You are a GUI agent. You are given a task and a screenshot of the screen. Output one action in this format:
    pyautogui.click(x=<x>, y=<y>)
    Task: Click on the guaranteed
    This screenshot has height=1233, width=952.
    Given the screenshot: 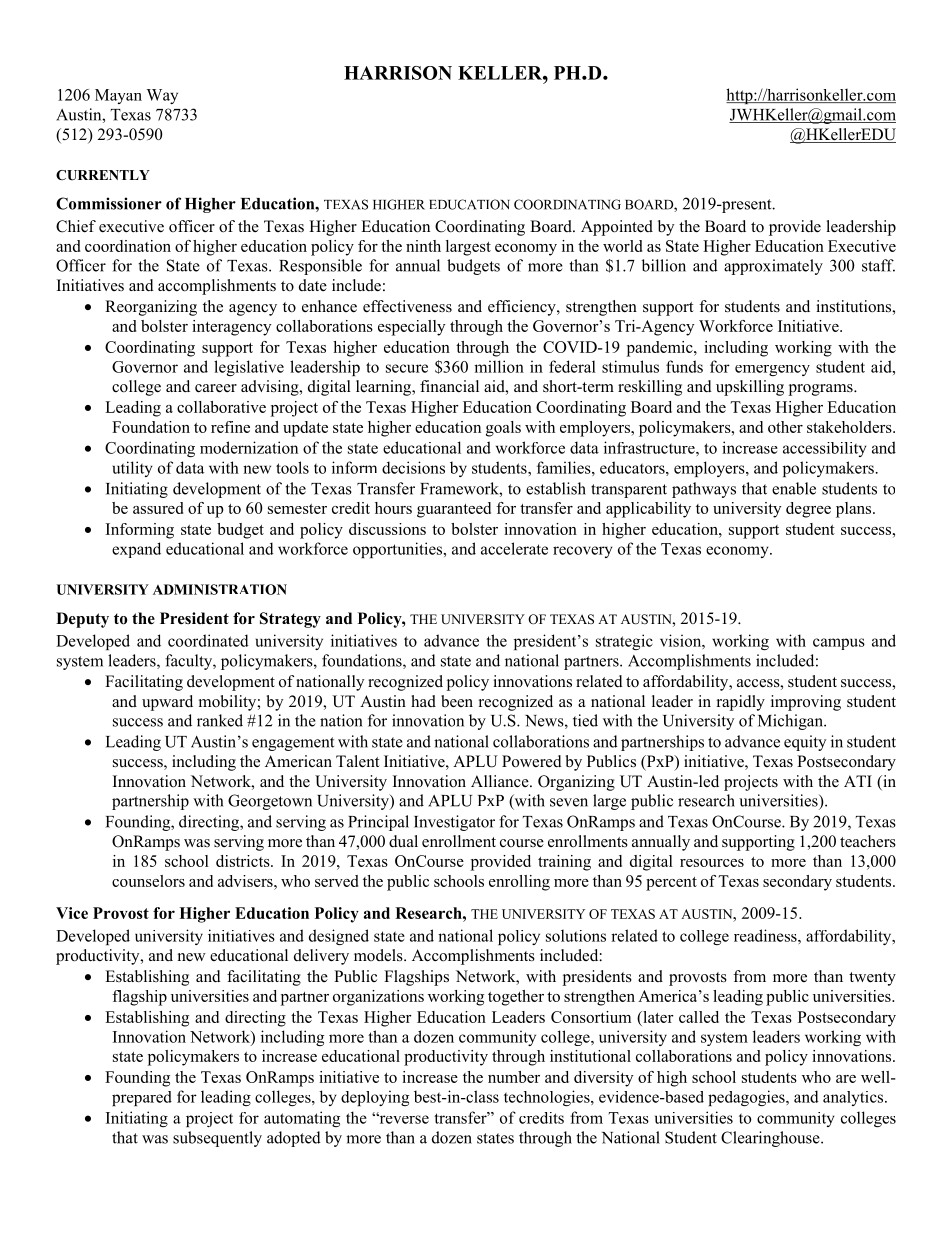 What is the action you would take?
    pyautogui.click(x=454, y=510)
